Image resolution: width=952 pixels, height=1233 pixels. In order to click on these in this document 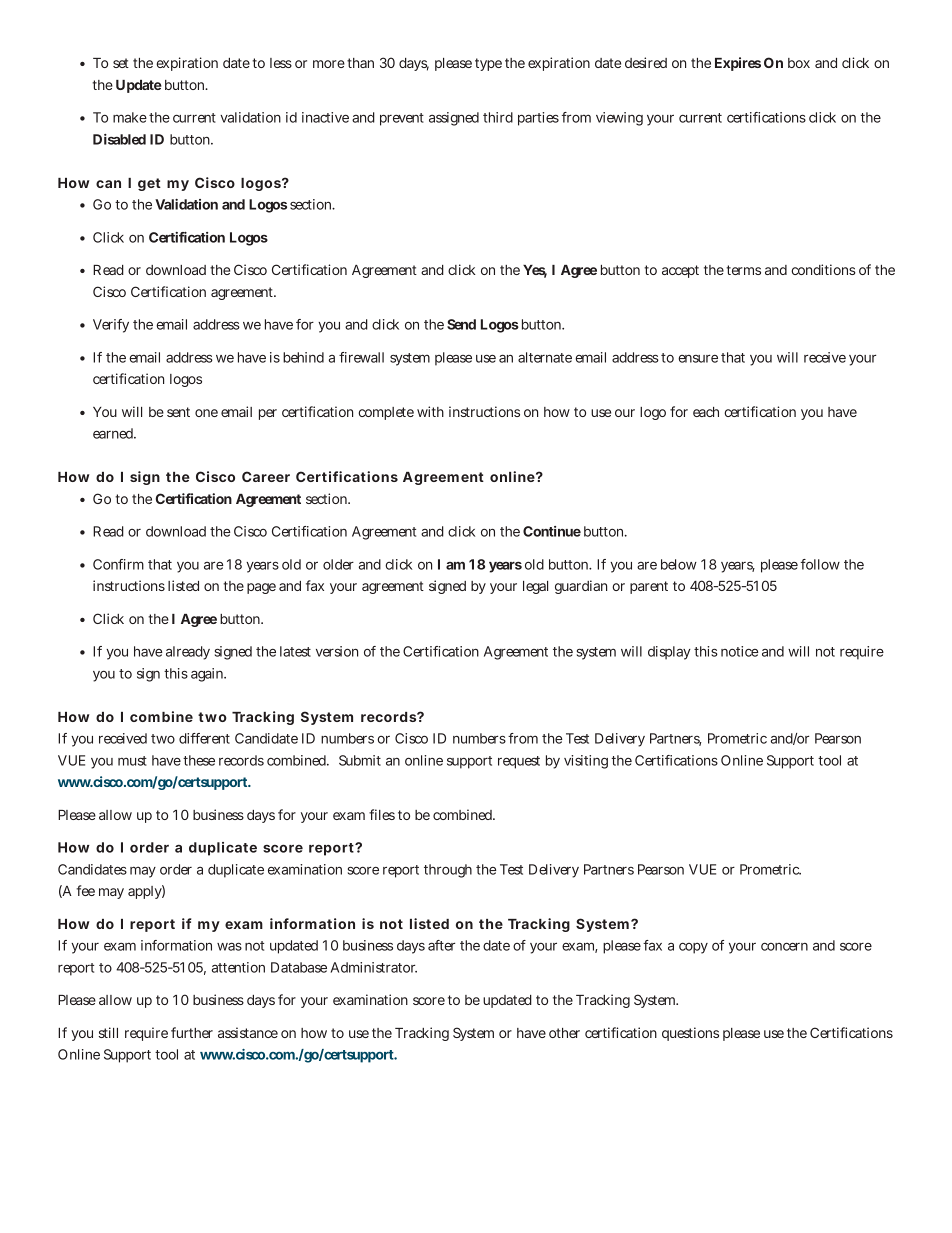, I will do `click(199, 760)`.
